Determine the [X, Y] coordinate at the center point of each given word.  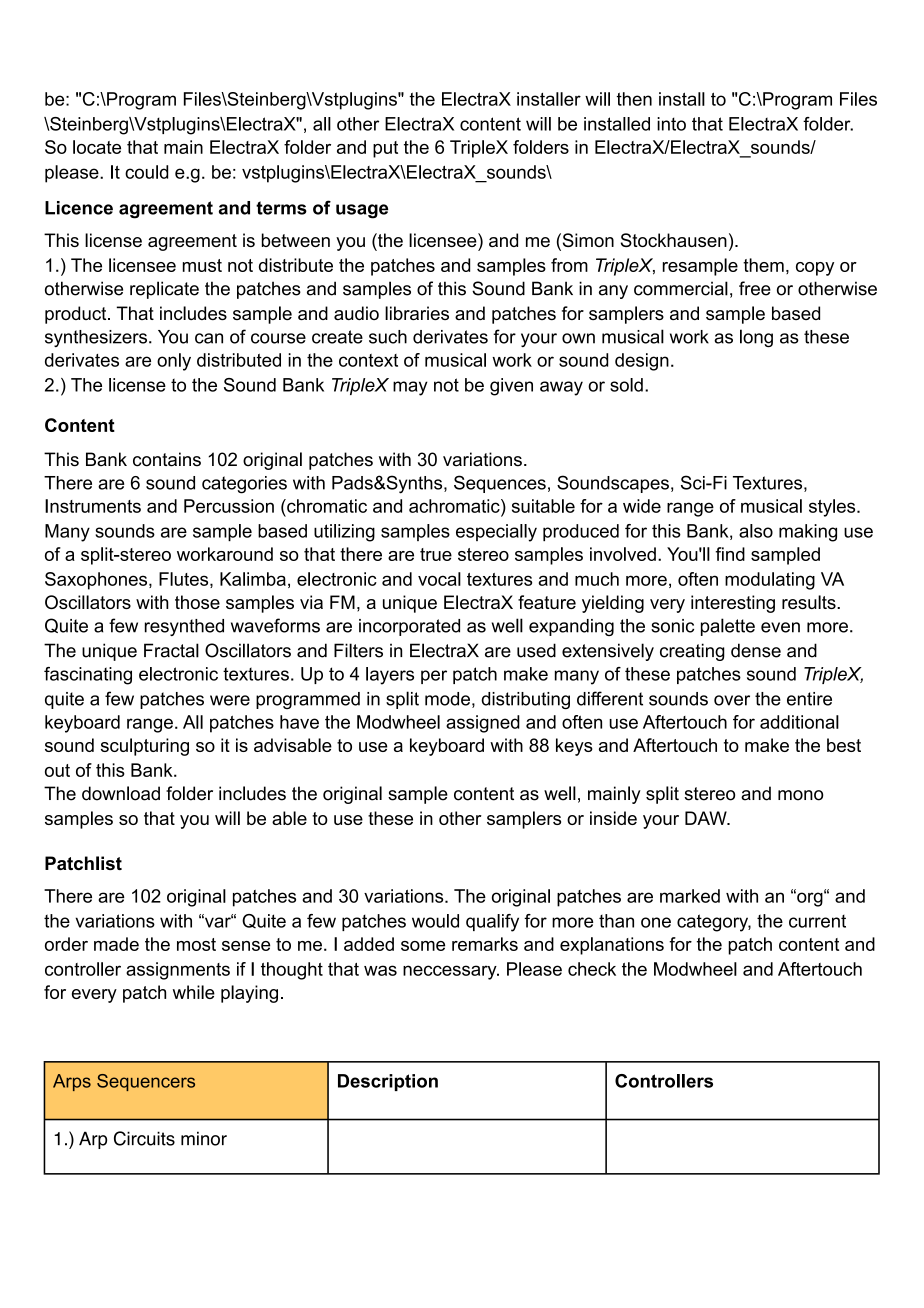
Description [388, 1082]
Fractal [171, 650]
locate [97, 147]
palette [728, 627]
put [385, 149]
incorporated [409, 627]
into [671, 124]
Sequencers [146, 1082]
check [592, 969]
